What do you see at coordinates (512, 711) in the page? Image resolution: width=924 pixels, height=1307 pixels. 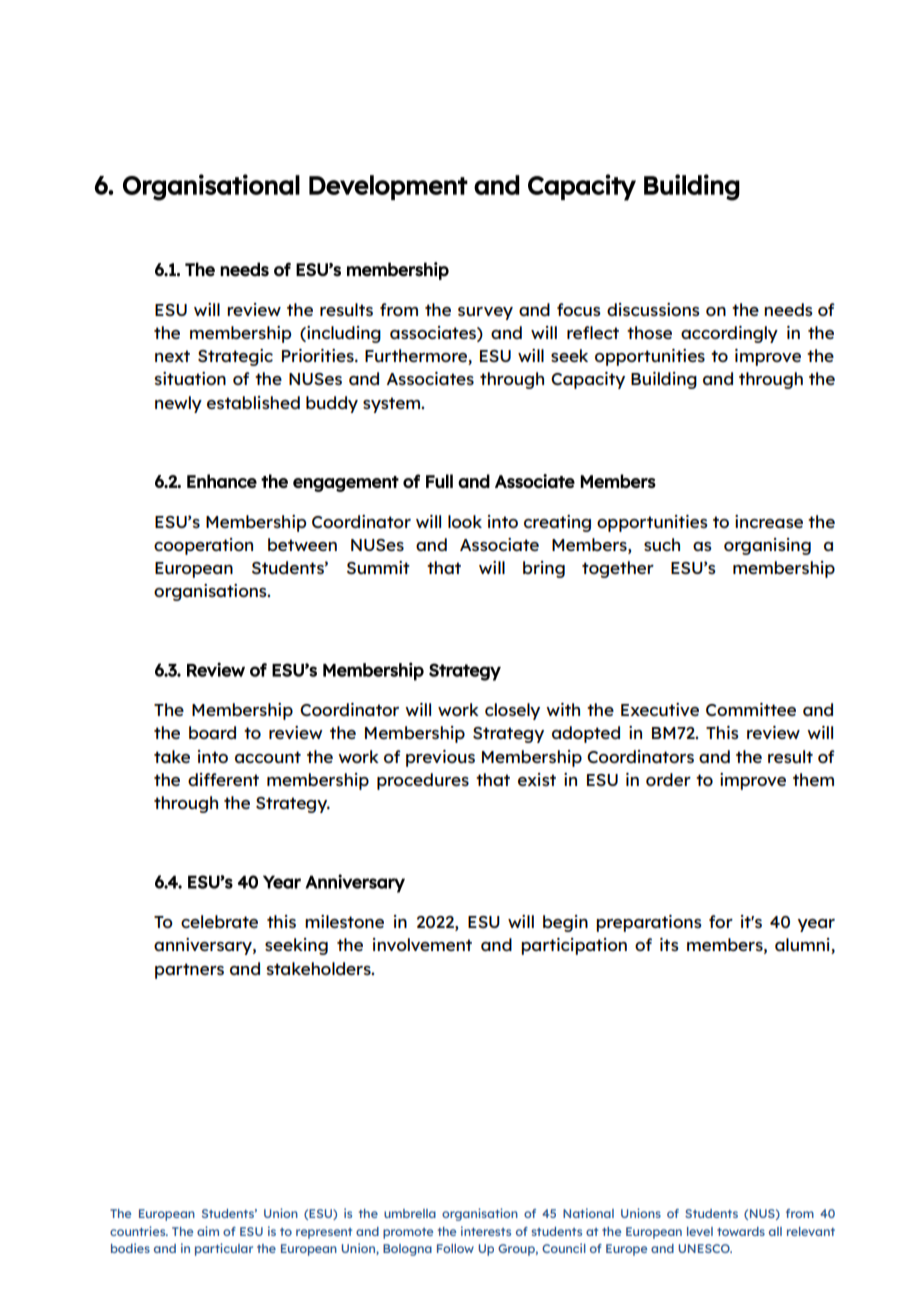 I see `closely` at bounding box center [512, 711].
